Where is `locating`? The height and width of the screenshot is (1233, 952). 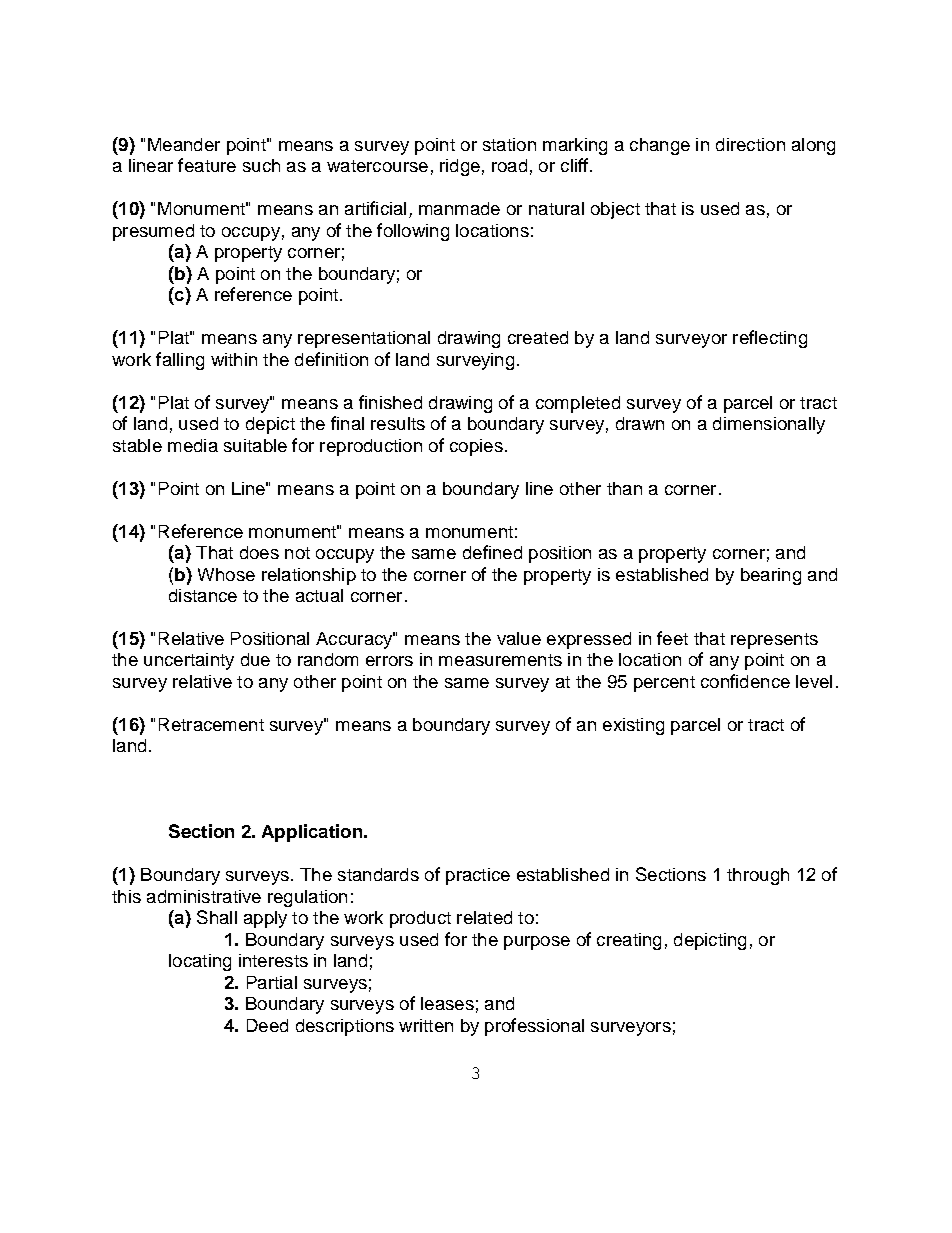
locating is located at coordinates (200, 962).
